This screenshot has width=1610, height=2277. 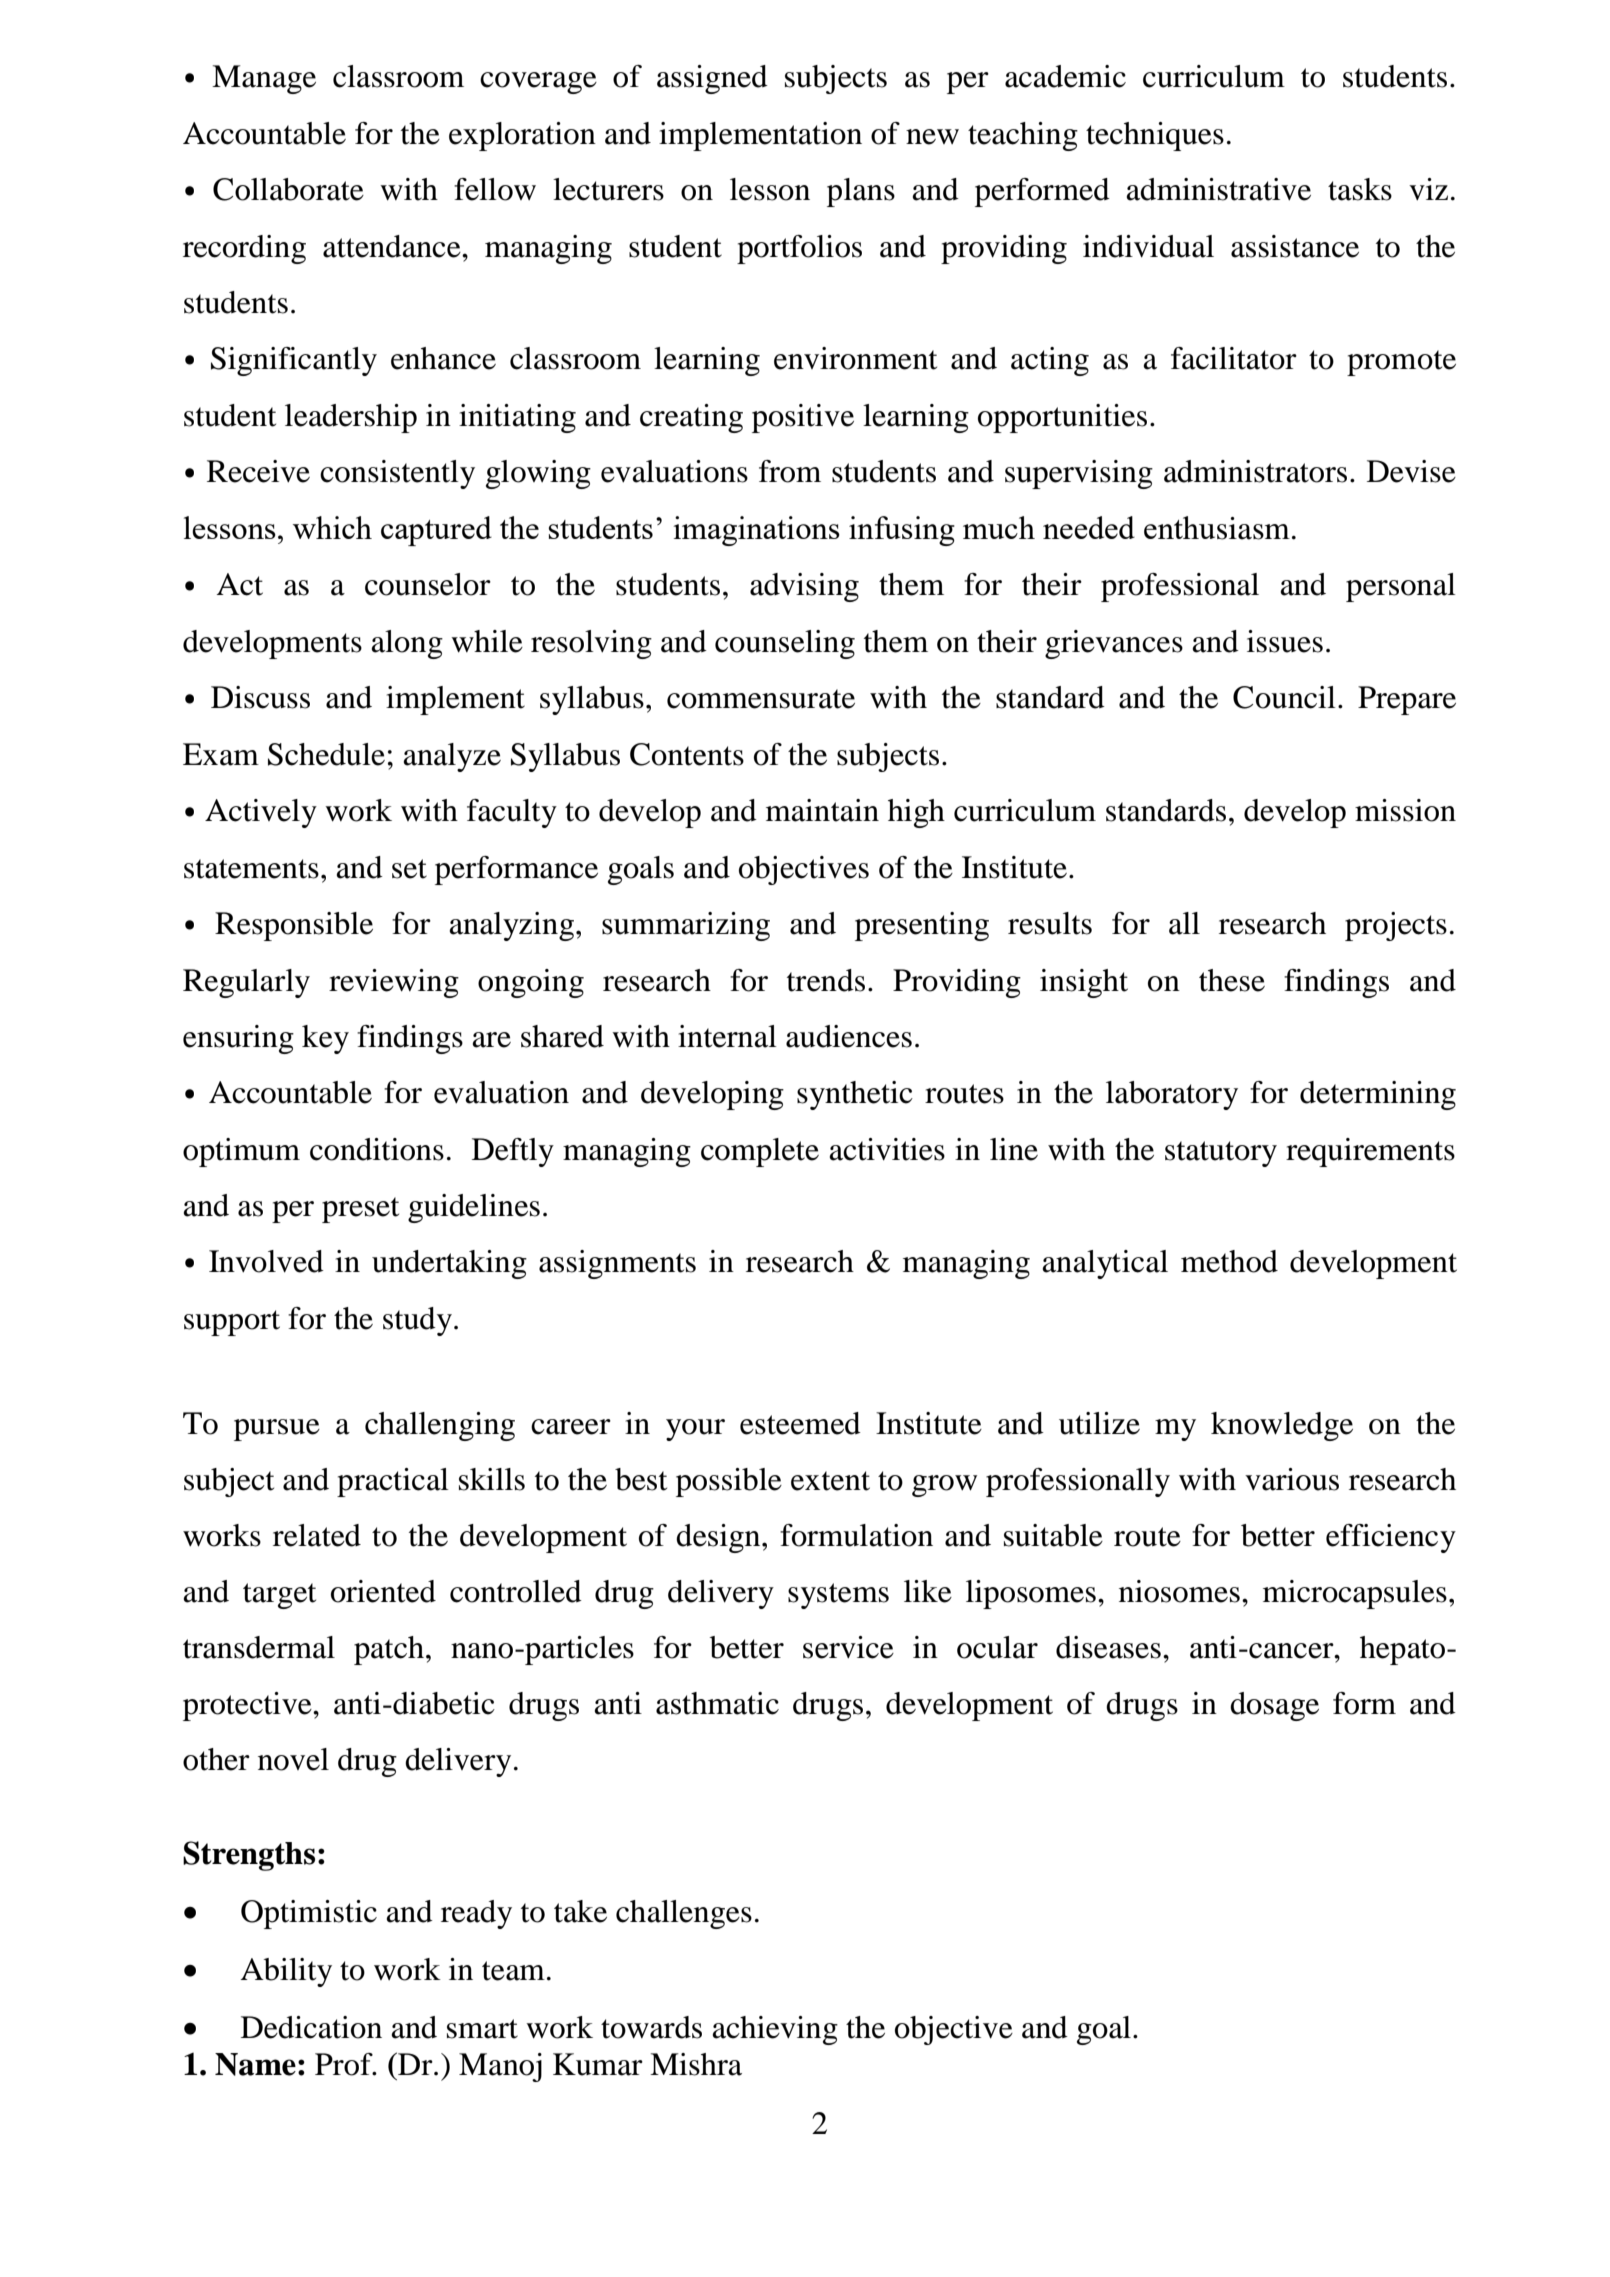 What do you see at coordinates (326, 754) in the screenshot?
I see `Schedule` at bounding box center [326, 754].
